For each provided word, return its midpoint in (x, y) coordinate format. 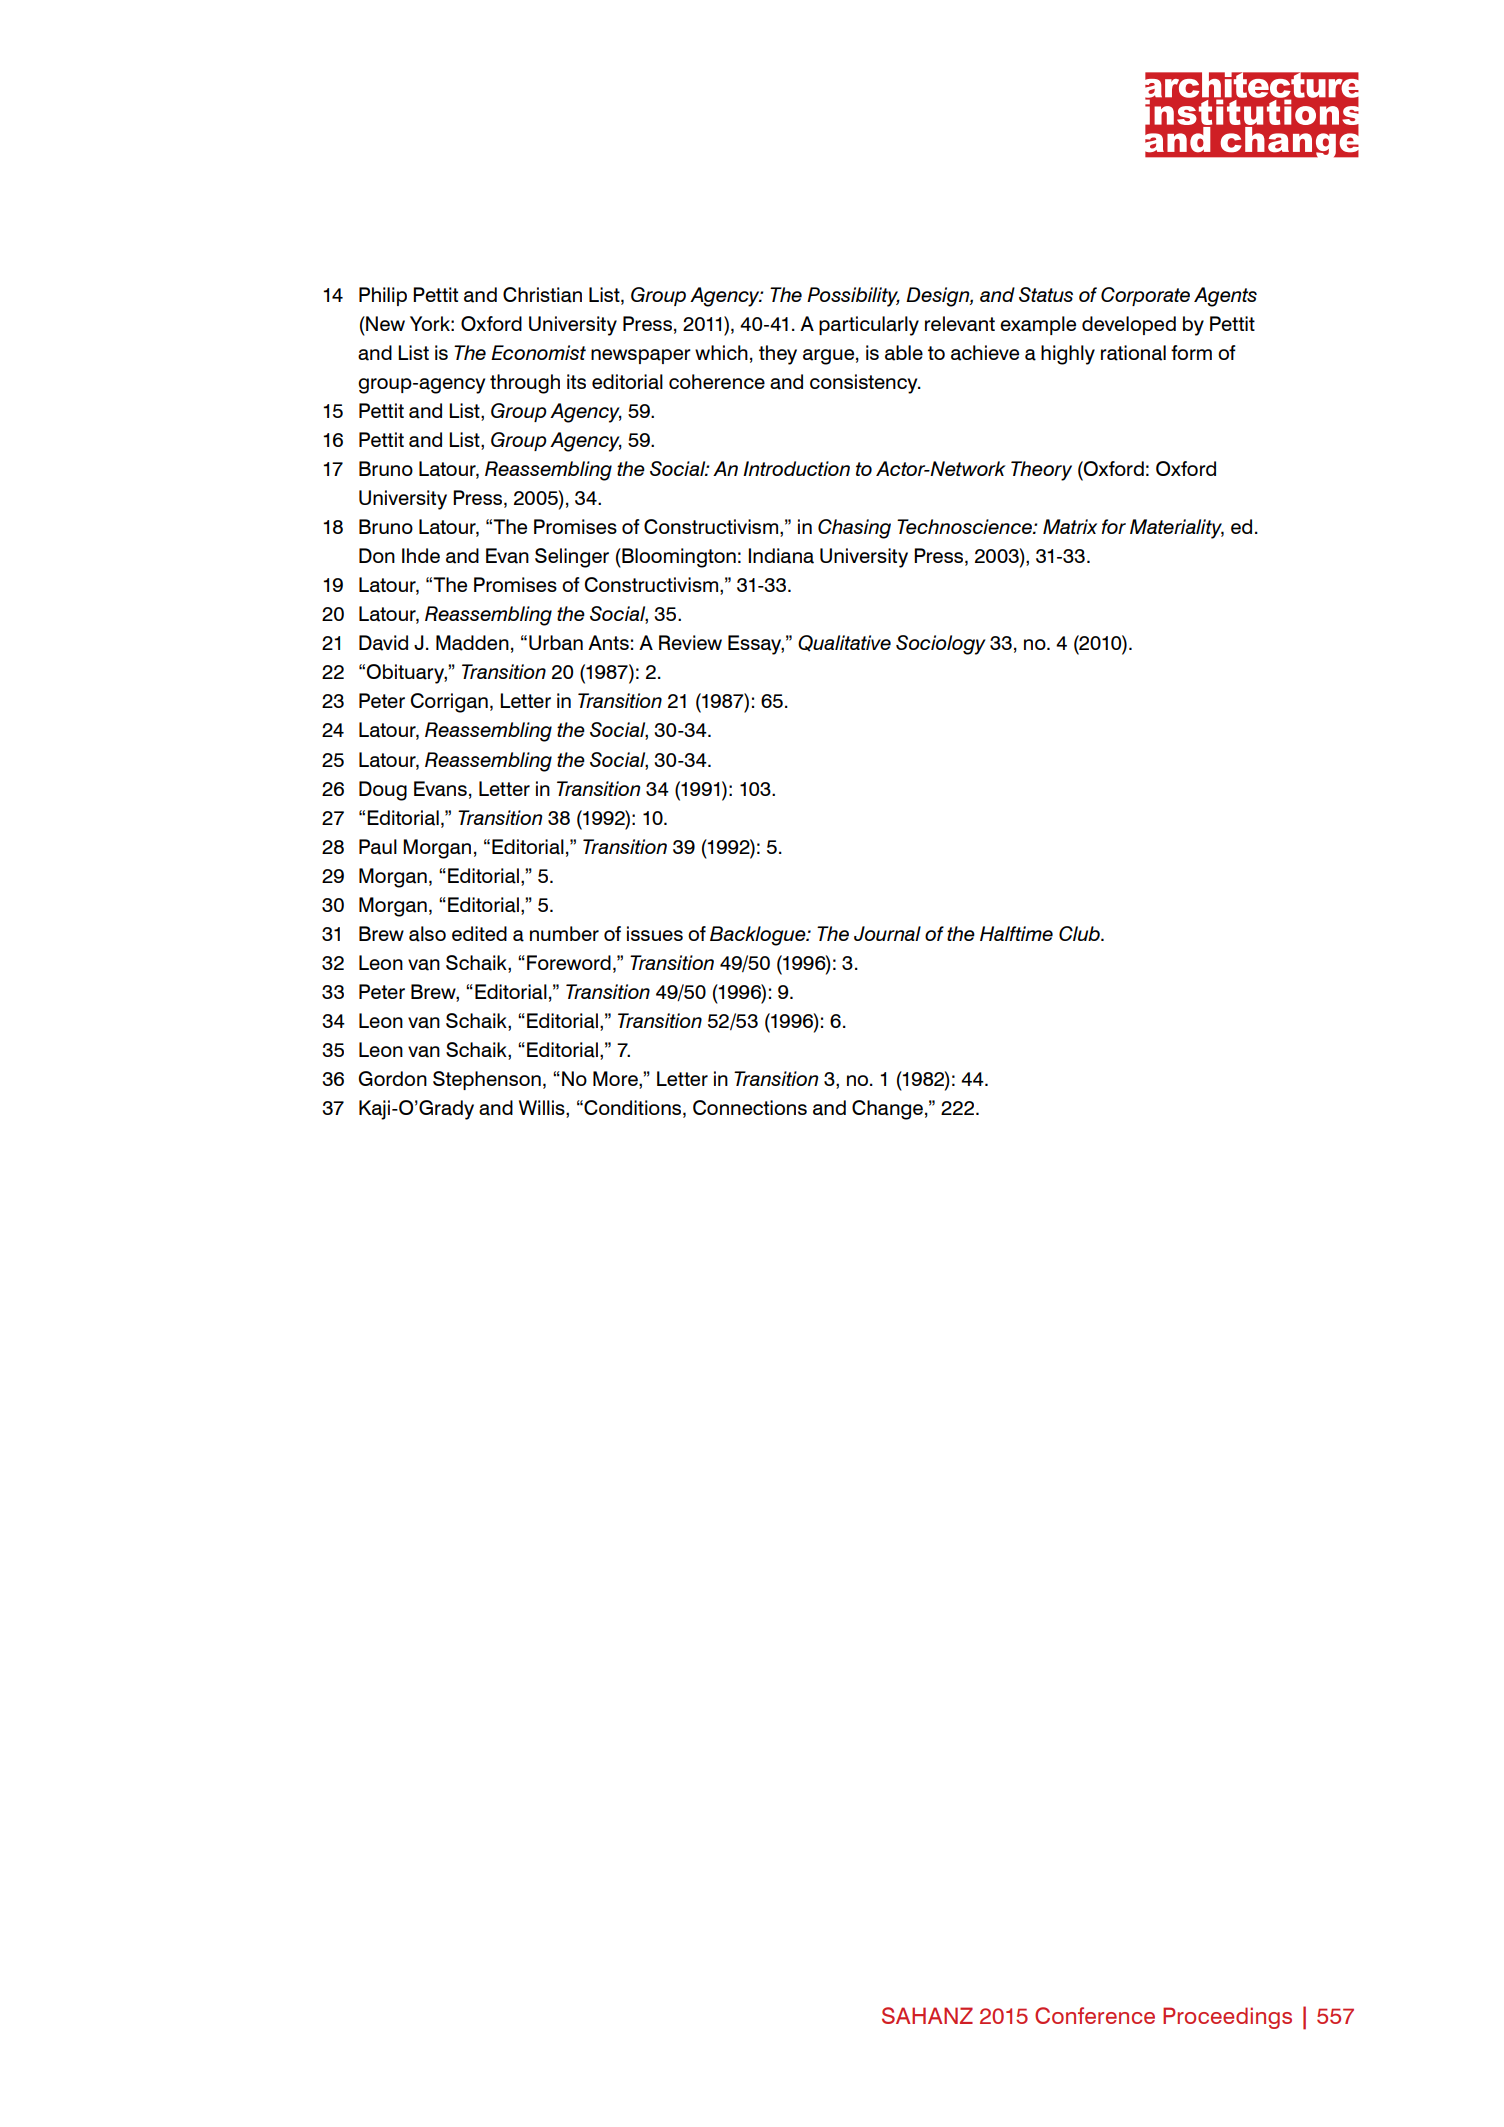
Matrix (1070, 526)
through (525, 384)
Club (1080, 933)
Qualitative (844, 643)
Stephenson (487, 1080)
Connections (750, 1107)
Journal (887, 933)
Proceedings (1227, 2018)
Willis (543, 1109)
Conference (1095, 2015)
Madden (472, 643)
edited (479, 933)
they (778, 355)
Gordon (393, 1078)
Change (887, 1110)
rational (1133, 353)
